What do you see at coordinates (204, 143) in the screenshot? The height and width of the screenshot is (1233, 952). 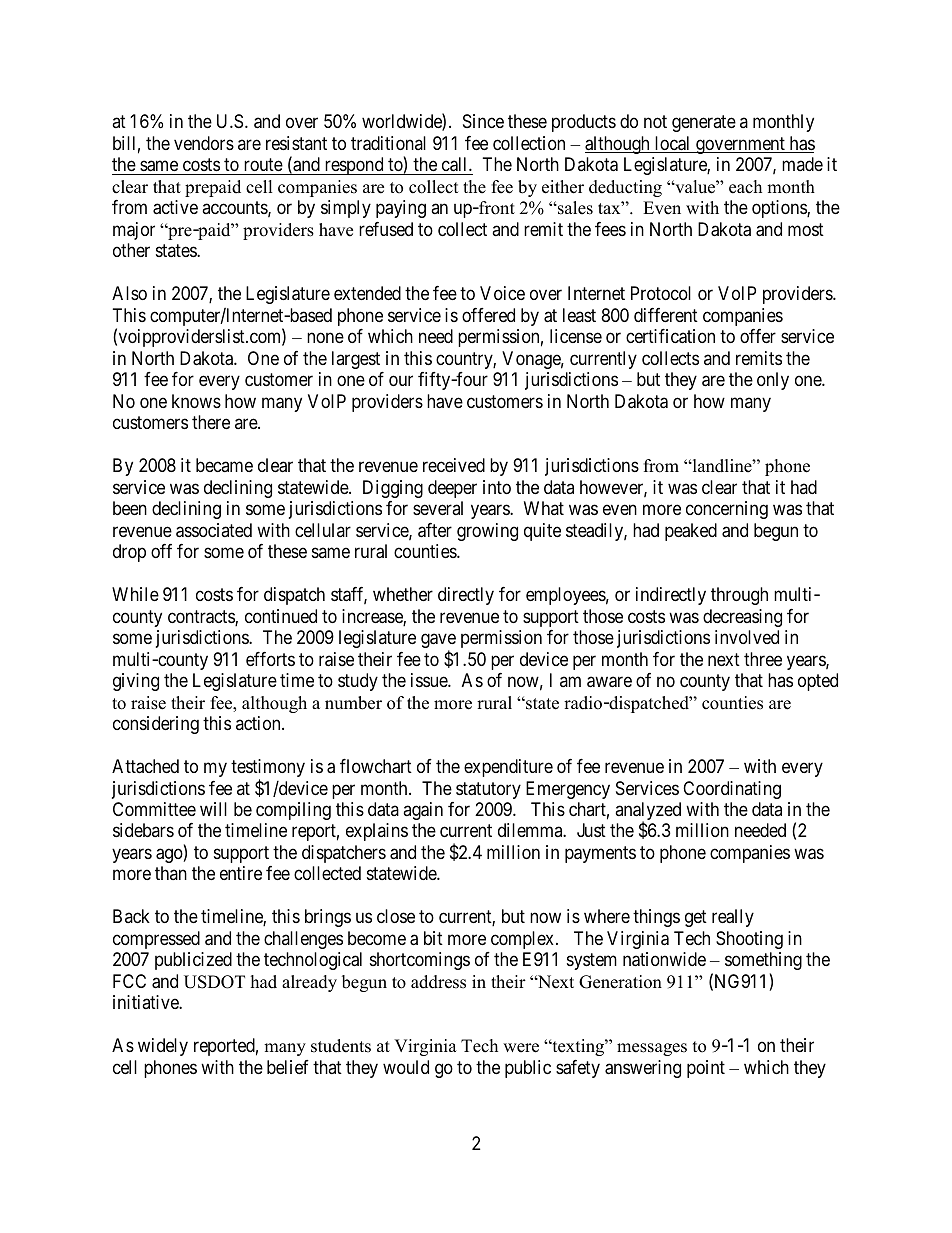 I see `vendors` at bounding box center [204, 143].
